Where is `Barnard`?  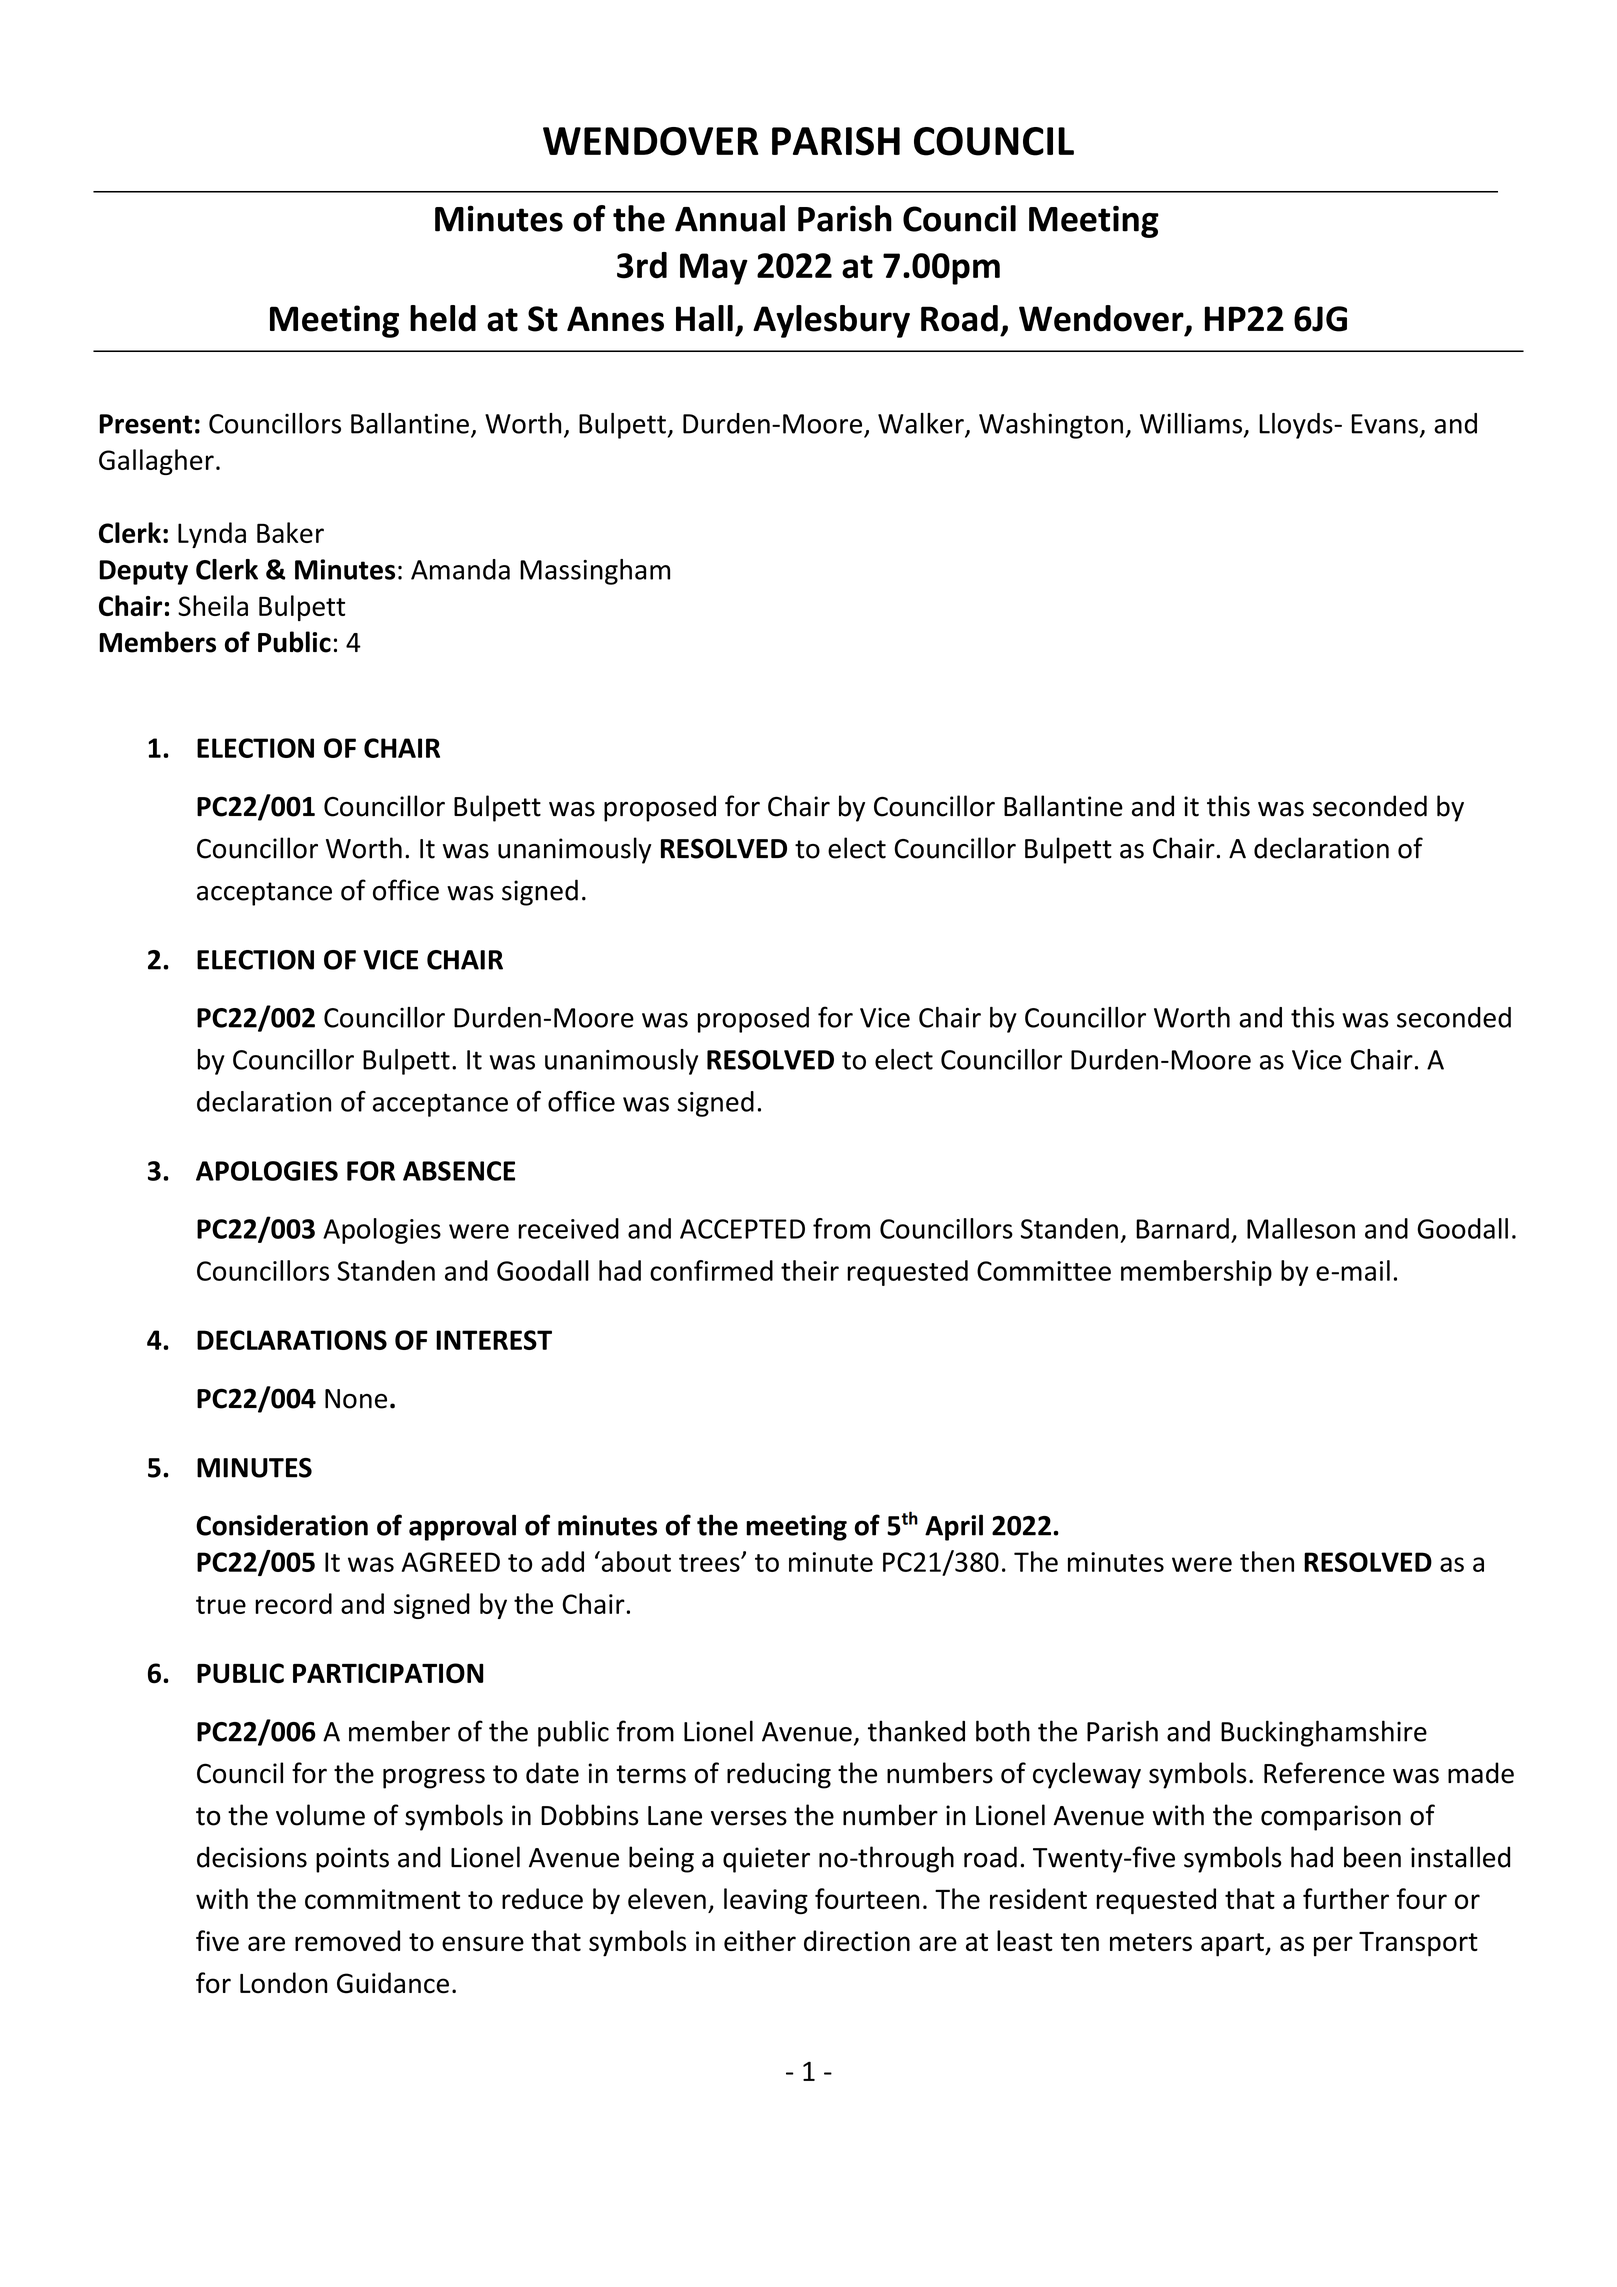
Barnard is located at coordinates (1182, 1228).
